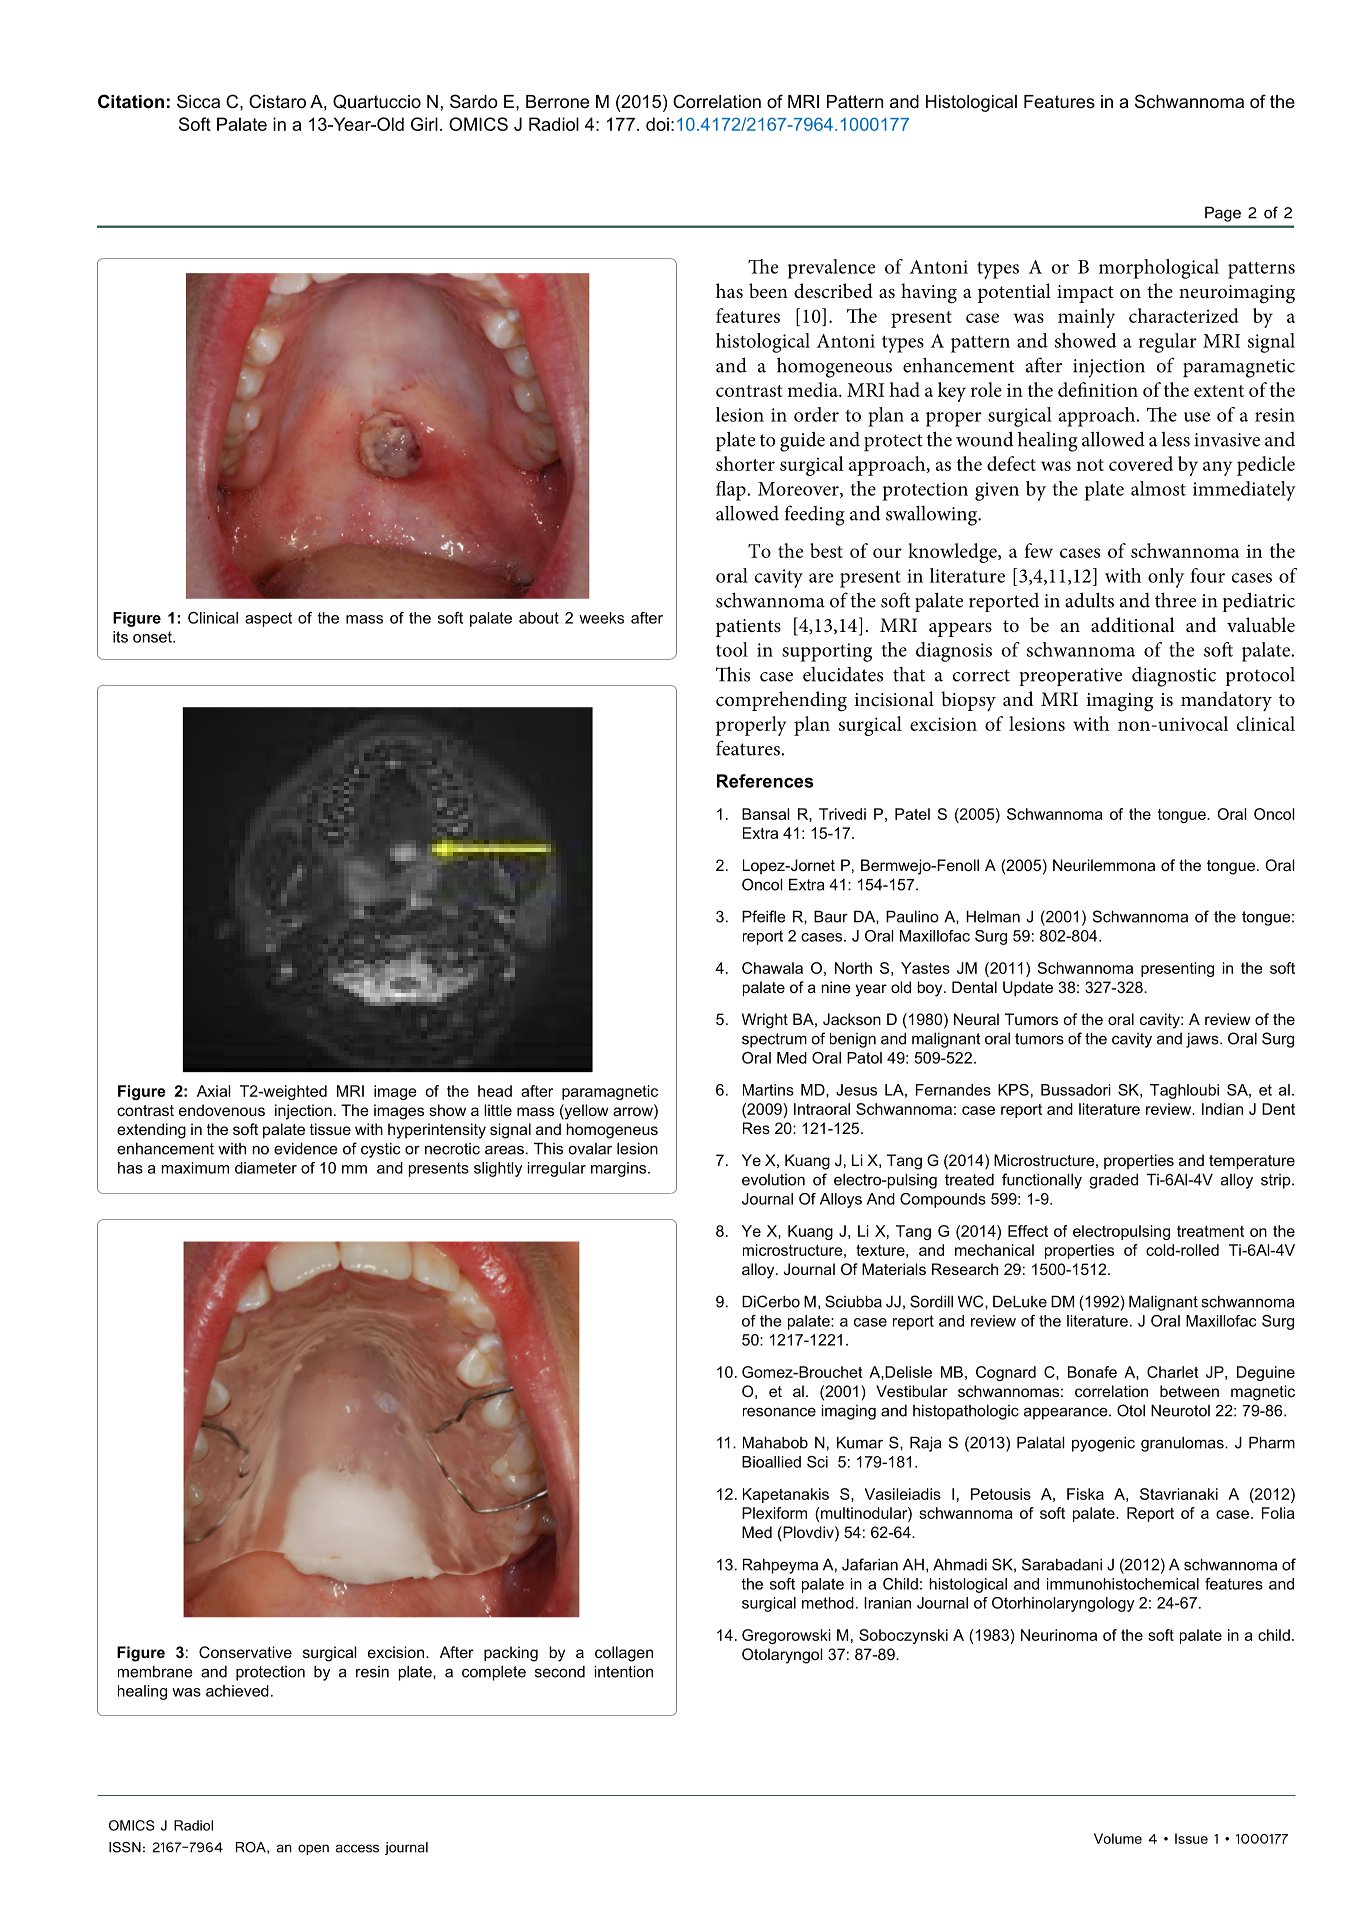 The height and width of the screenshot is (1924, 1360). Describe the element at coordinates (1114, 1181) in the screenshot. I see `graded` at that location.
